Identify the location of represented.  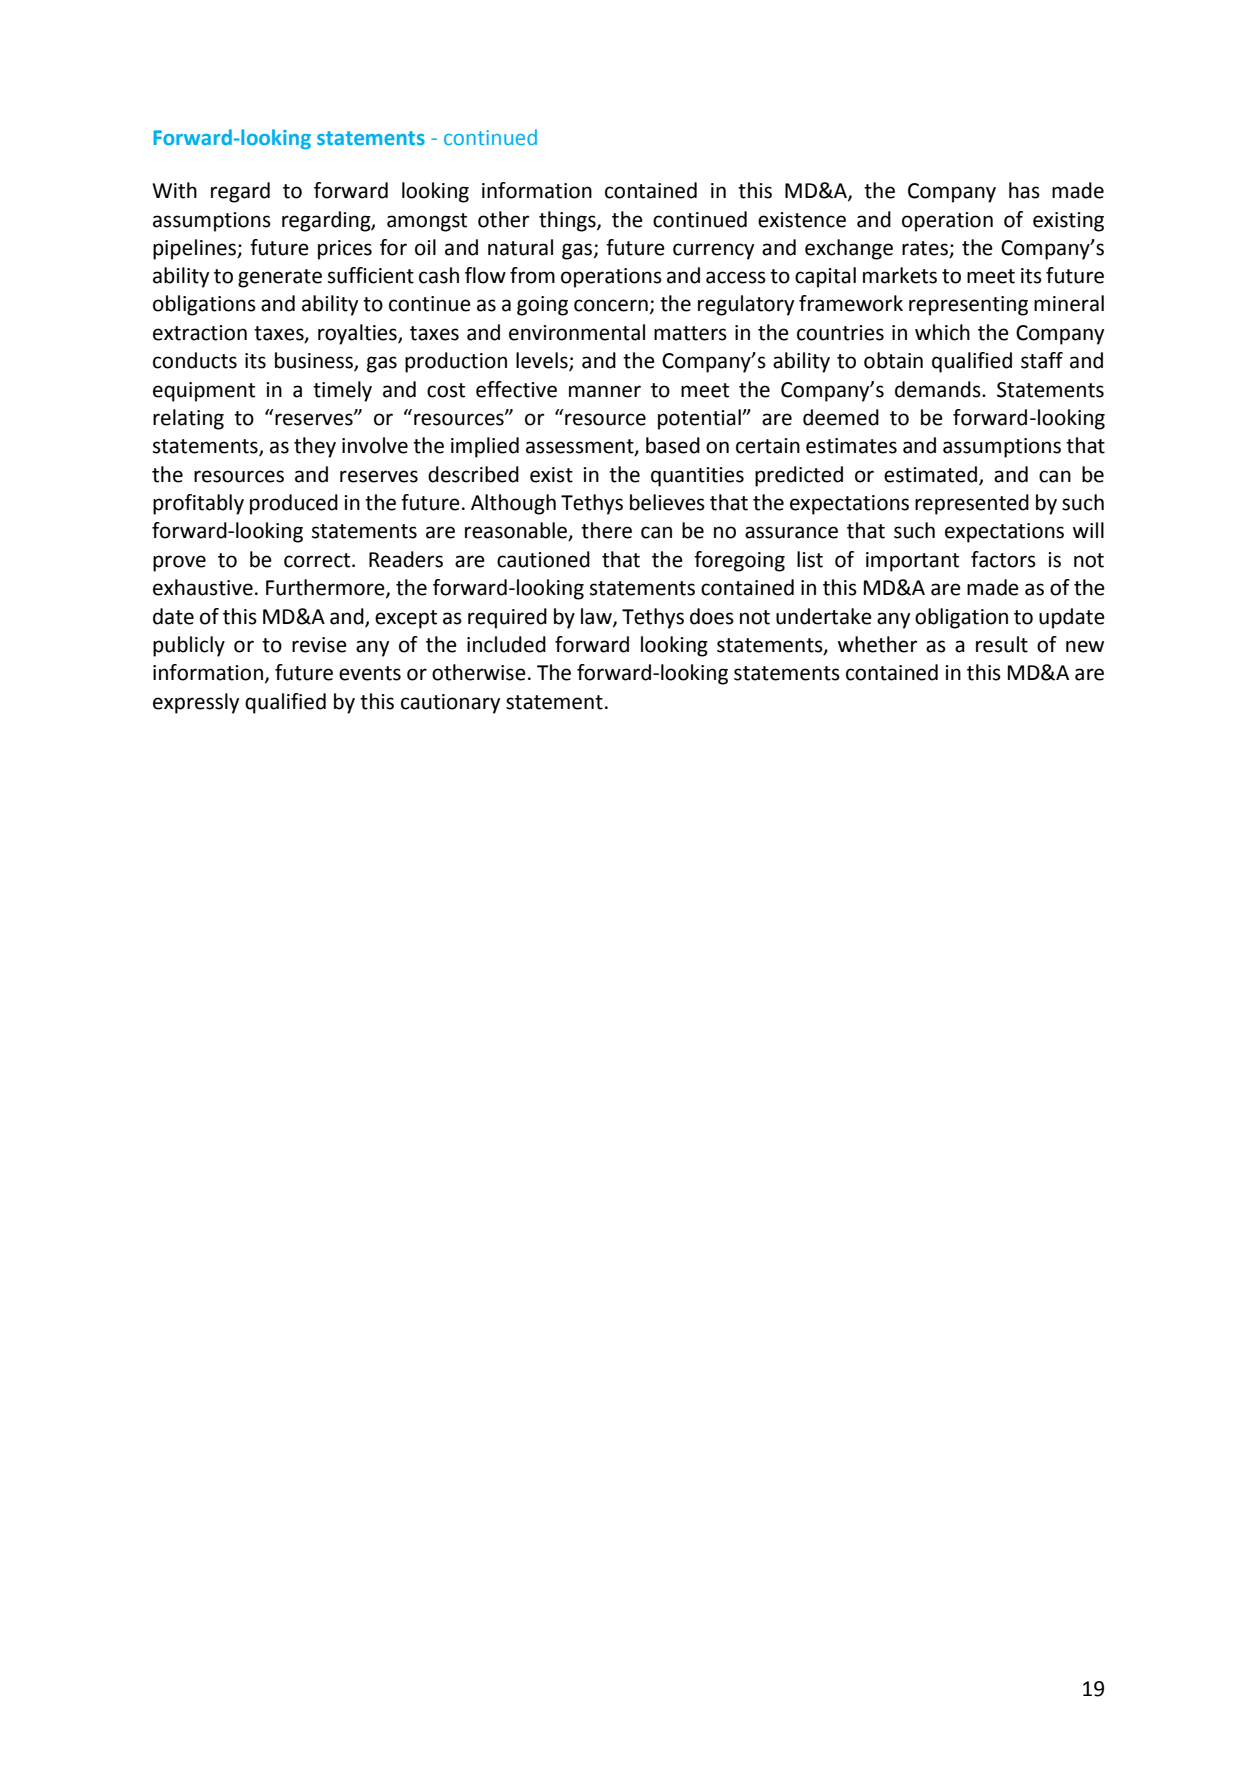
(972, 504).
